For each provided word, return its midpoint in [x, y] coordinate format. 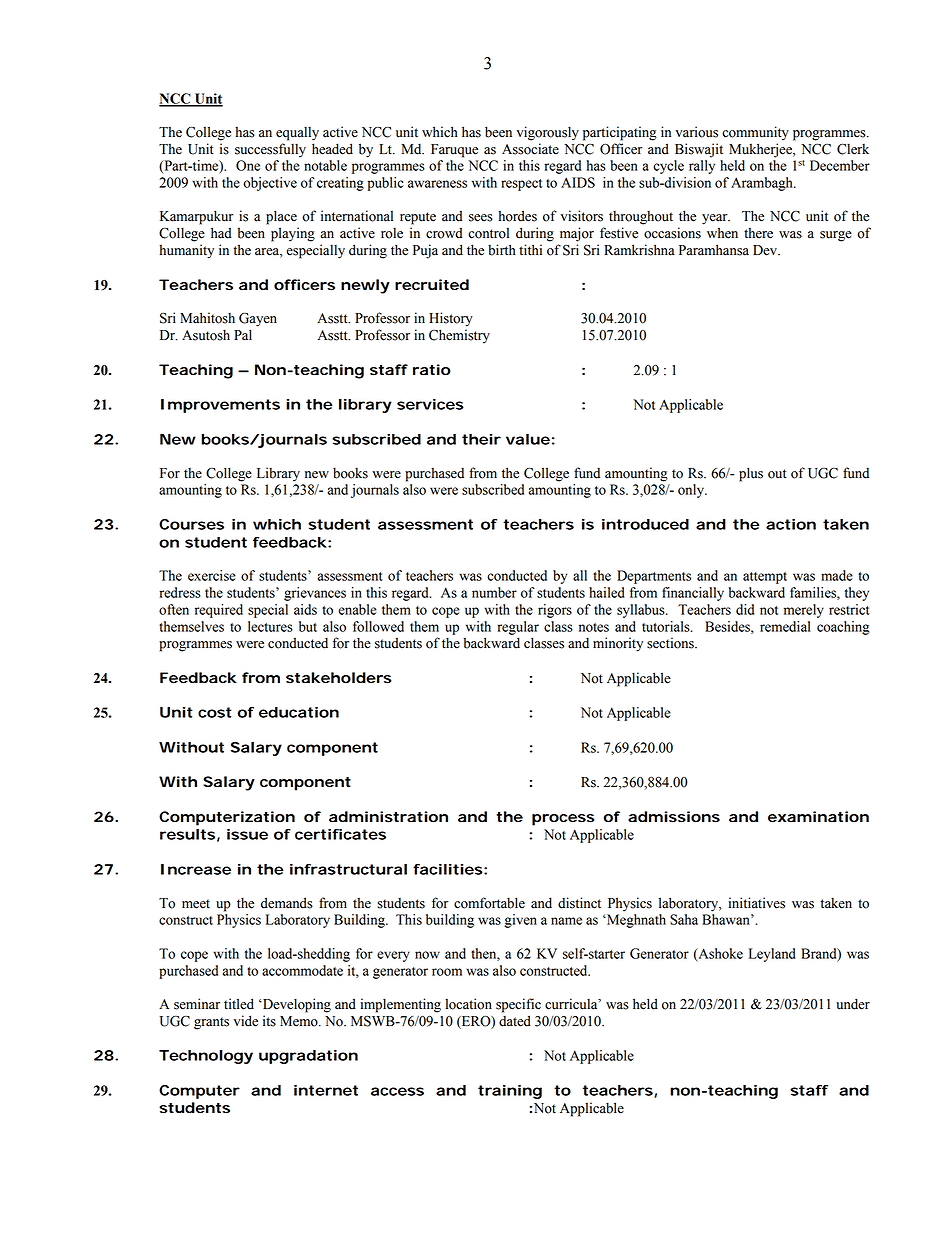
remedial [785, 626]
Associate [530, 149]
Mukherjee [761, 150]
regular [518, 628]
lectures [270, 626]
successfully [270, 150]
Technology [206, 1057]
